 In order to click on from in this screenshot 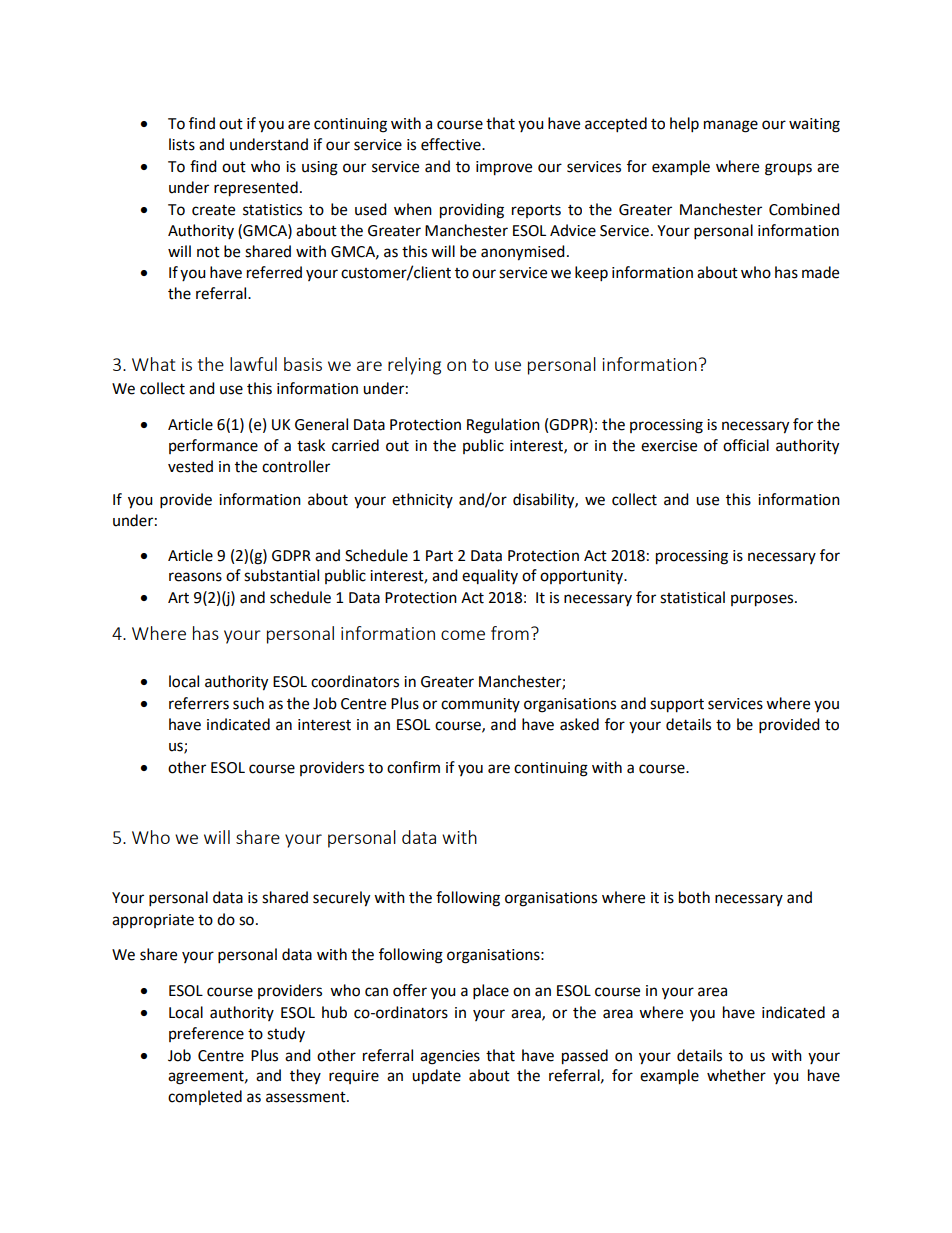, I will do `click(510, 633)`.
